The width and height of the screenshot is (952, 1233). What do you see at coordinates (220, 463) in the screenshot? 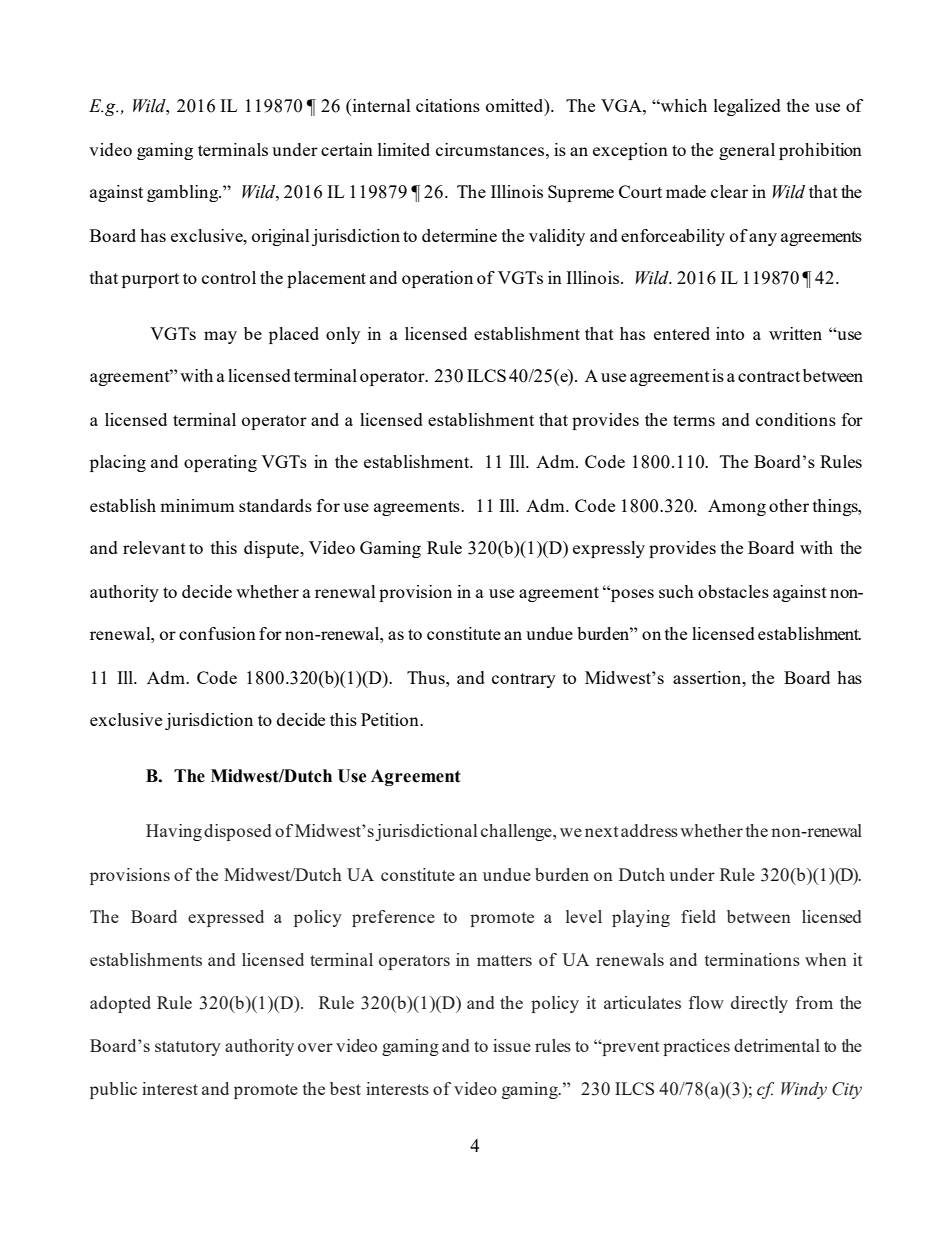
I see `operating` at bounding box center [220, 463].
